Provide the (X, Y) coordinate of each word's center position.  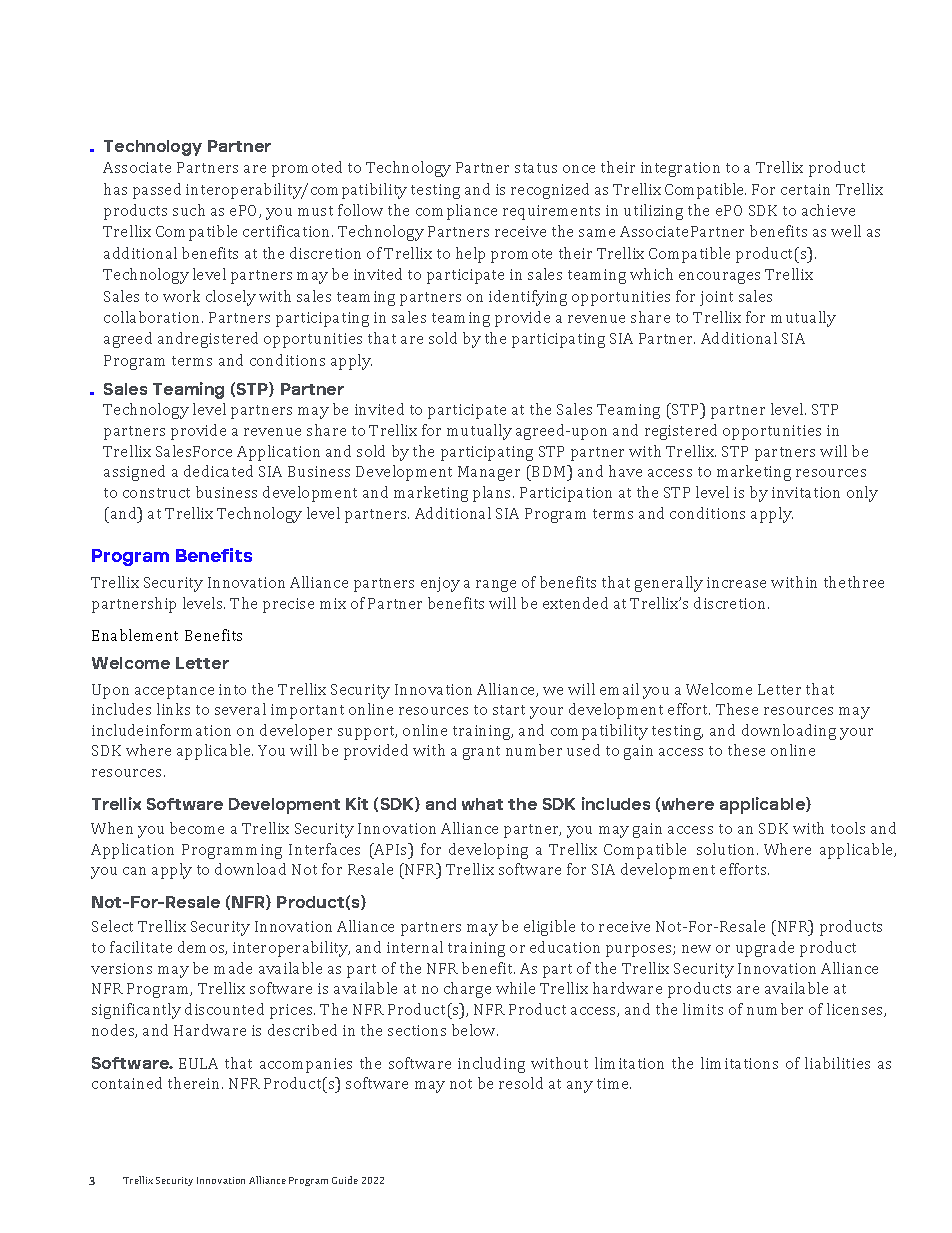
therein (195, 1083)
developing (488, 851)
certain (805, 189)
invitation (806, 492)
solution (727, 849)
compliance (456, 212)
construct (156, 493)
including (491, 1065)
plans (493, 494)
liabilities (837, 1063)
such (189, 210)
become (197, 828)
